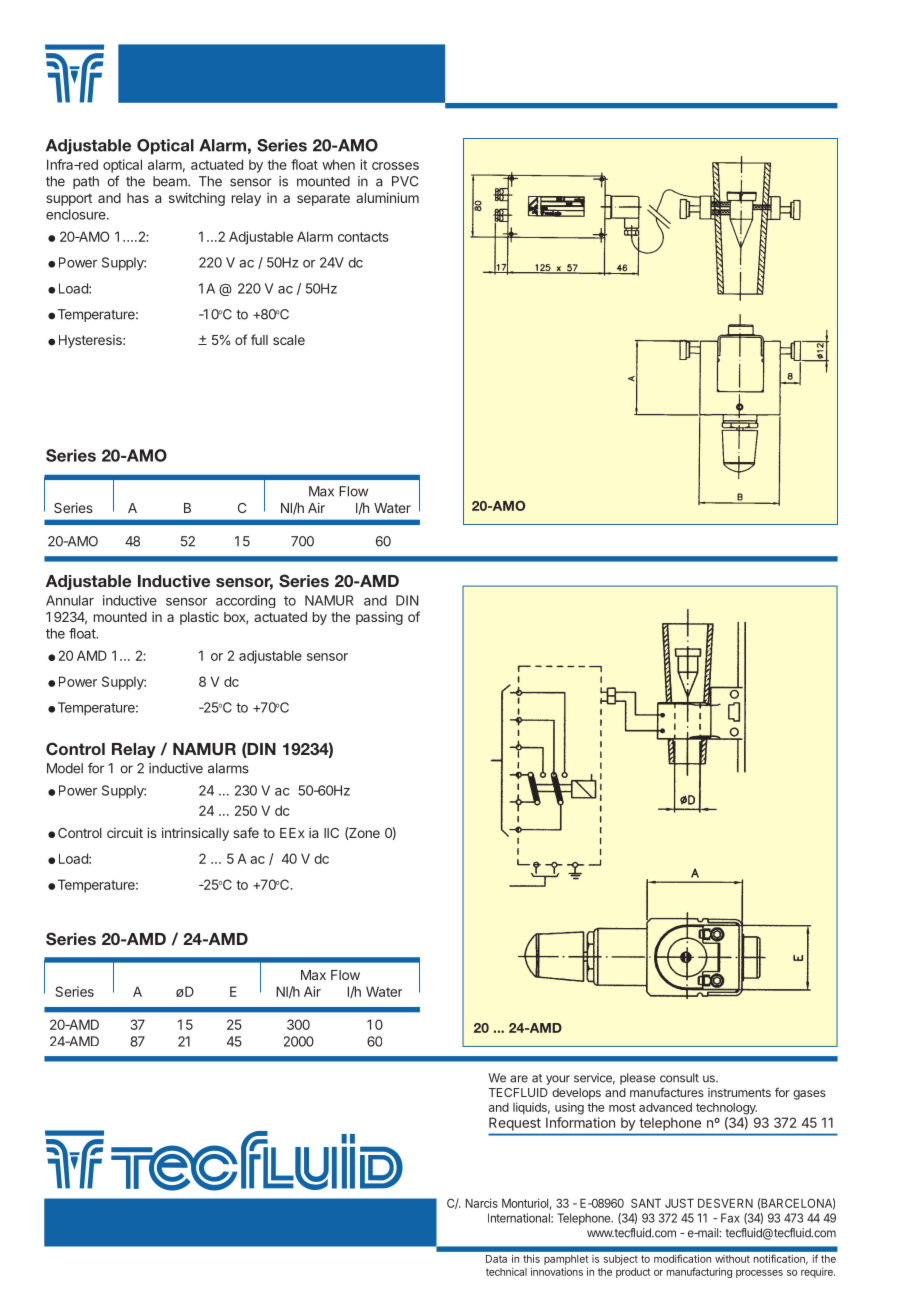 The height and width of the image is (1308, 924). Describe the element at coordinates (405, 181) in the image. I see `PVC` at that location.
